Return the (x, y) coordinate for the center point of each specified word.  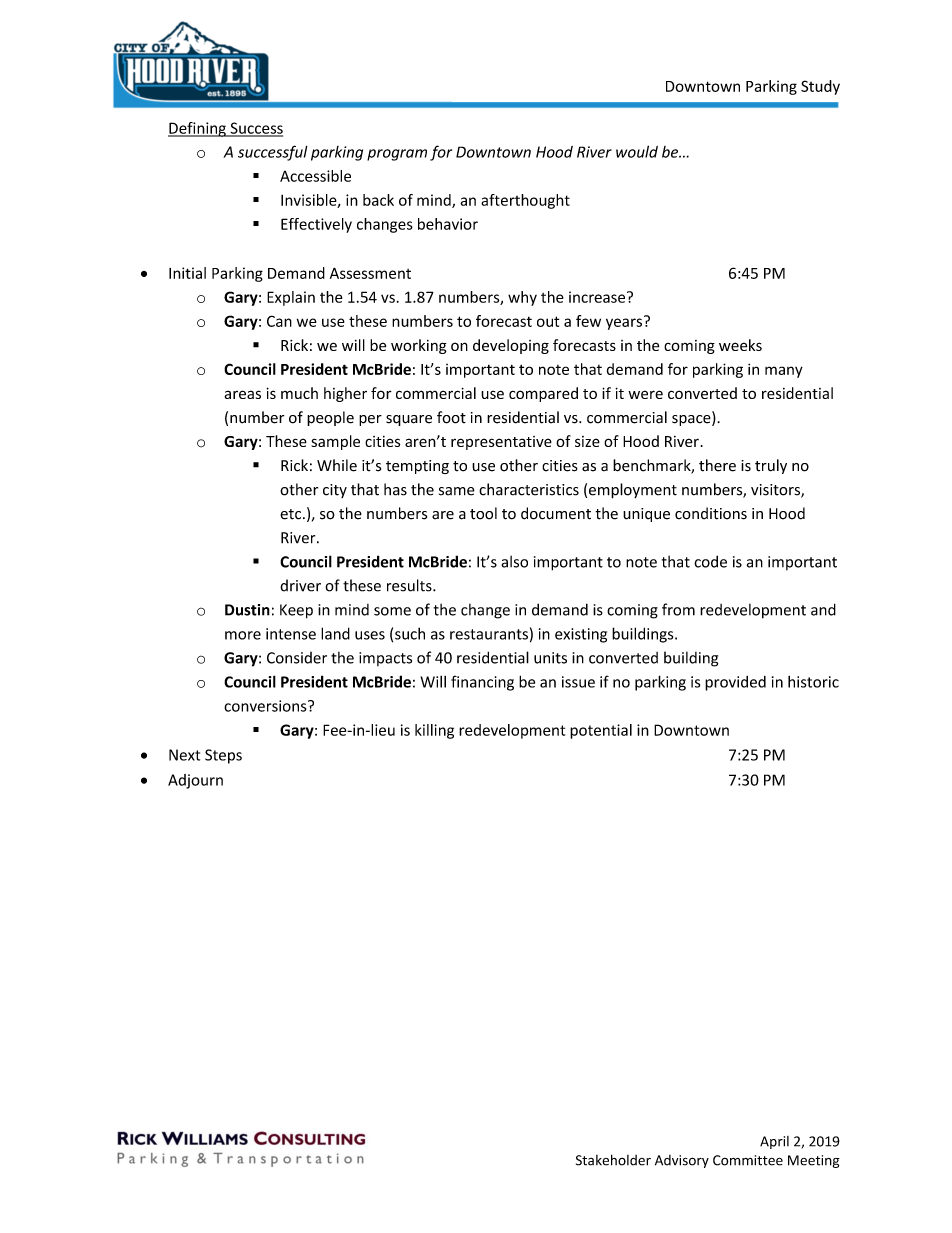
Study (820, 87)
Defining (198, 129)
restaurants (489, 634)
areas (242, 394)
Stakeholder (613, 1160)
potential (601, 731)
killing (434, 731)
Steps (223, 756)
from (678, 609)
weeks (740, 345)
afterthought (525, 201)
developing (511, 346)
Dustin (247, 610)
